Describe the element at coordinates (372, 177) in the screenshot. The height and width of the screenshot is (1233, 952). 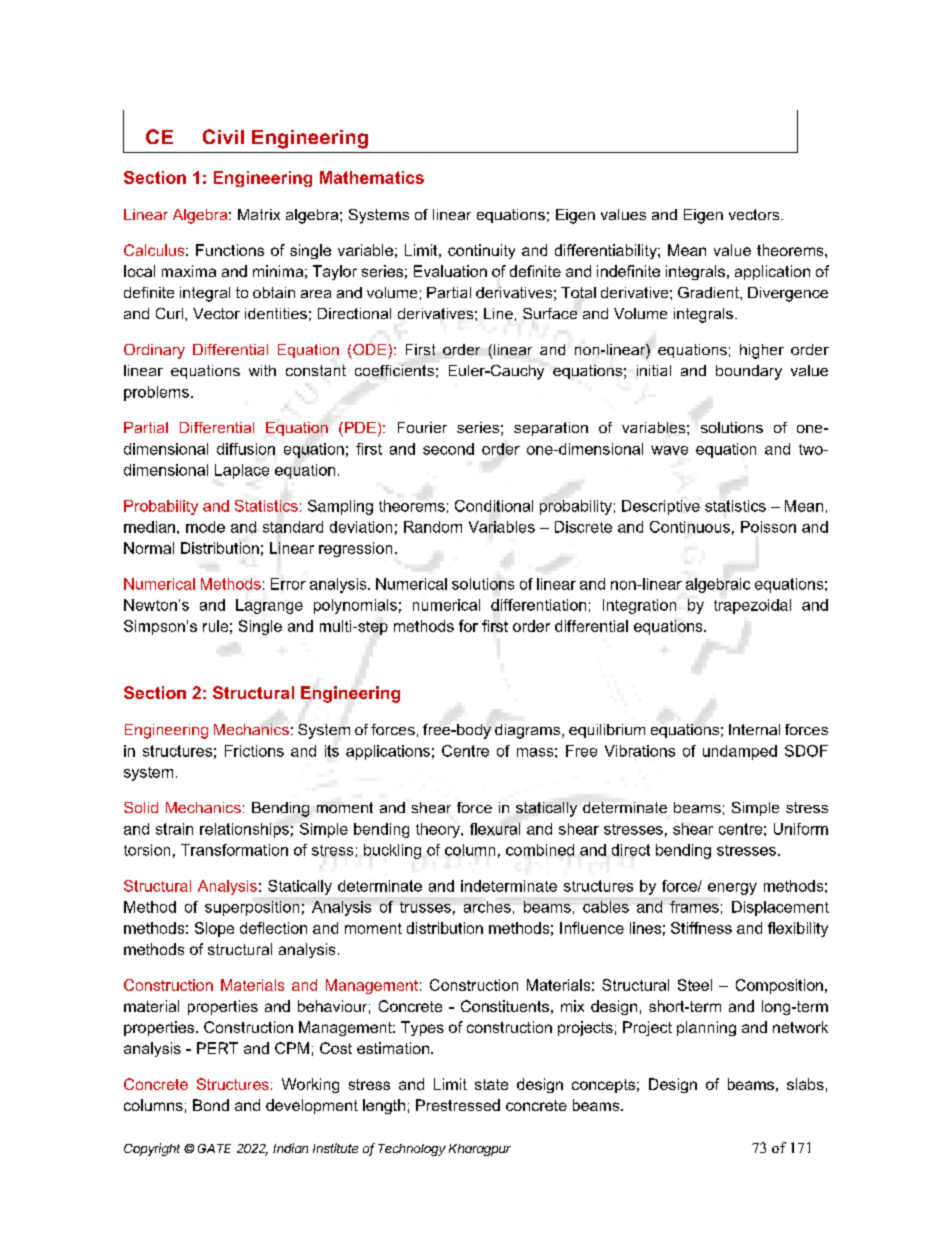
I see `Mathematics` at that location.
